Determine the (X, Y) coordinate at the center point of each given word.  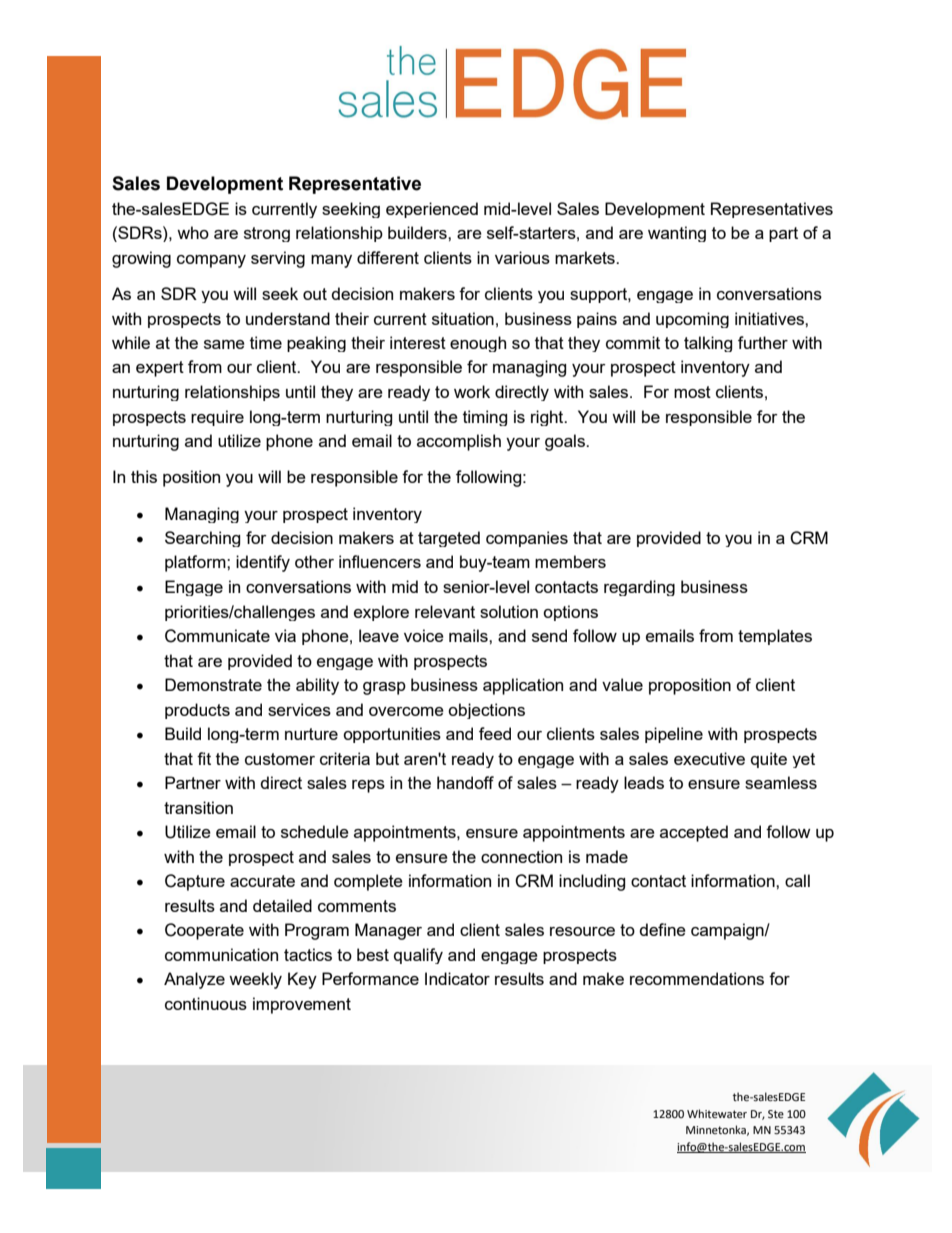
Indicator (457, 978)
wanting (677, 234)
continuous (206, 1003)
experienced (432, 210)
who (193, 232)
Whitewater (717, 1113)
